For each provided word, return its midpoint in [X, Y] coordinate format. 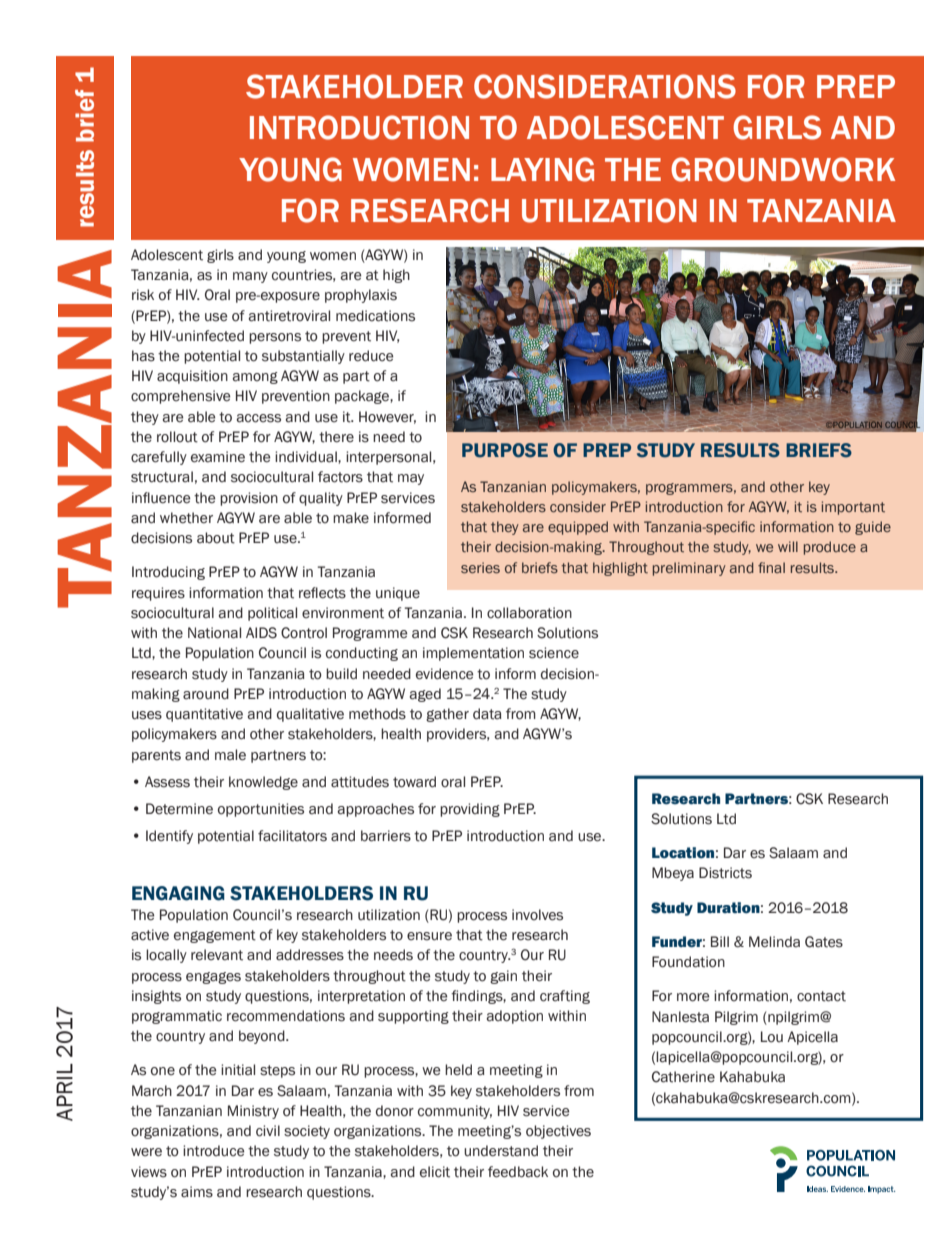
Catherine [683, 1077]
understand [501, 1151]
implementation [473, 654]
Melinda [774, 942]
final [771, 567]
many [250, 277]
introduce [214, 1151]
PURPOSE [505, 450]
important [853, 508]
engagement [215, 936]
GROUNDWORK [783, 169]
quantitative [204, 715]
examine [218, 457]
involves [537, 915]
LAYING [542, 169]
